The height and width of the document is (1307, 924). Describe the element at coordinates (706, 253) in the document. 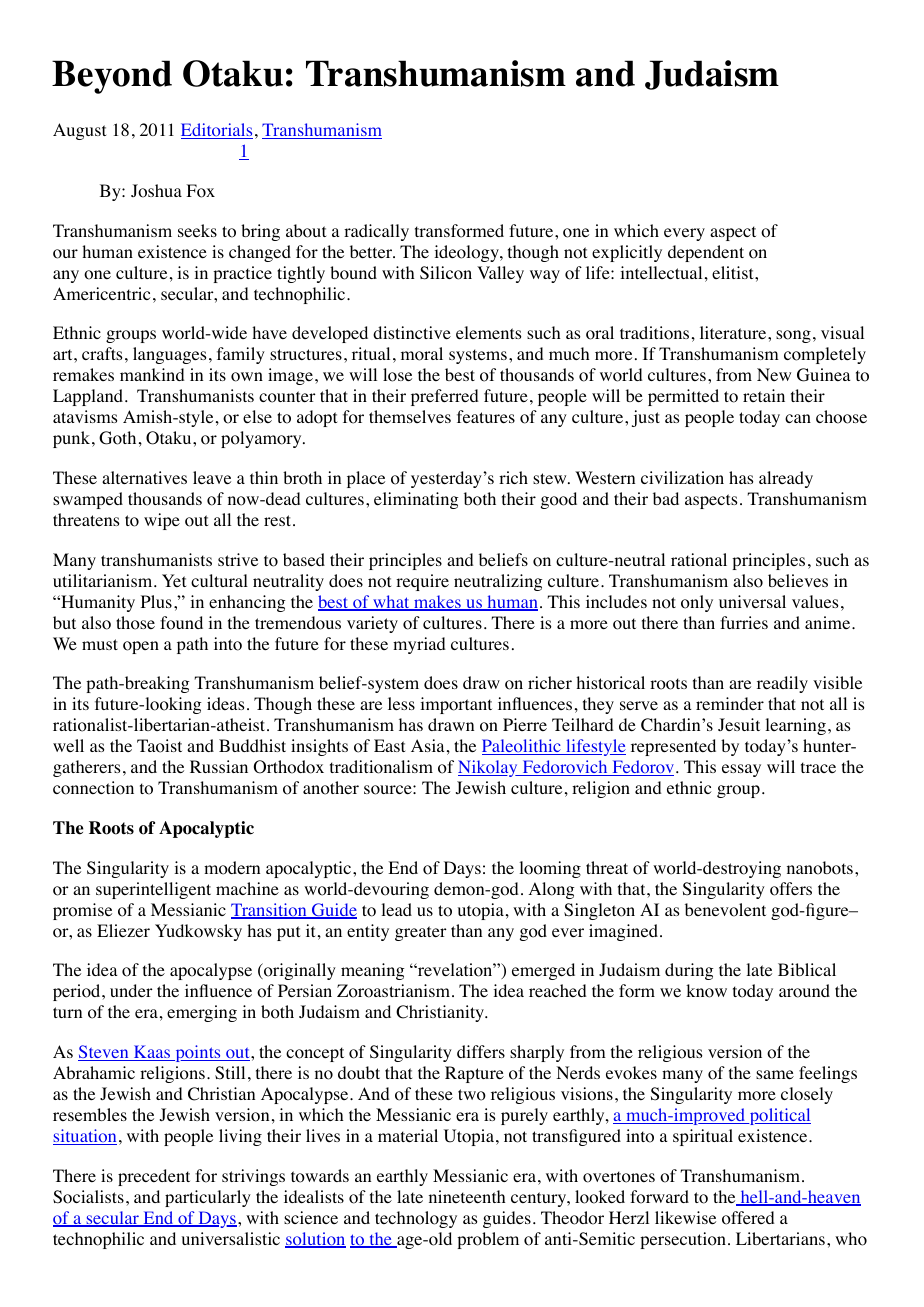

I see `dependent` at that location.
